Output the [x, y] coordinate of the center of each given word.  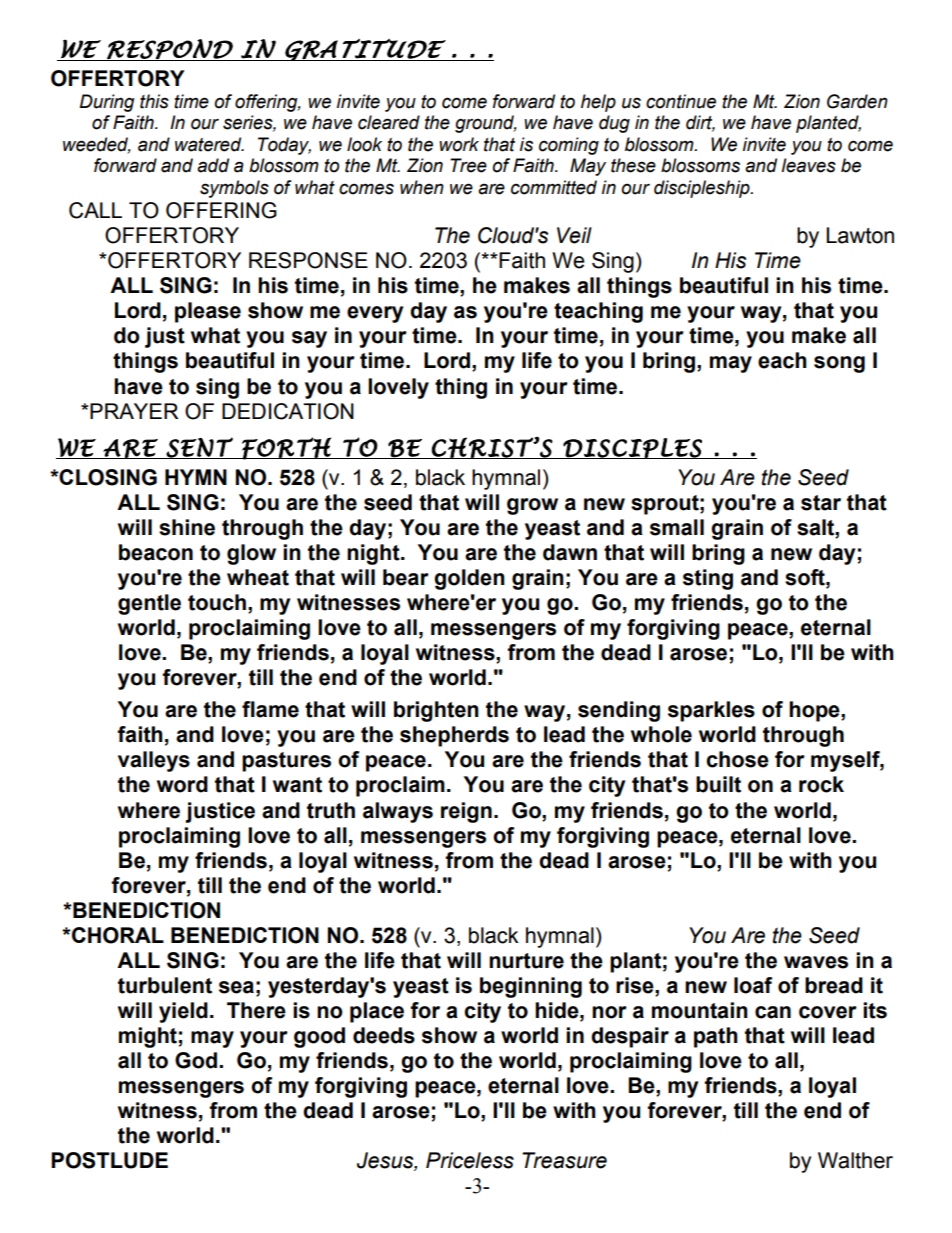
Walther [855, 1160]
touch [217, 602]
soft [806, 577]
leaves [808, 165]
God [196, 1060]
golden [469, 579]
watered [209, 144]
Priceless [470, 1160]
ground [486, 124]
